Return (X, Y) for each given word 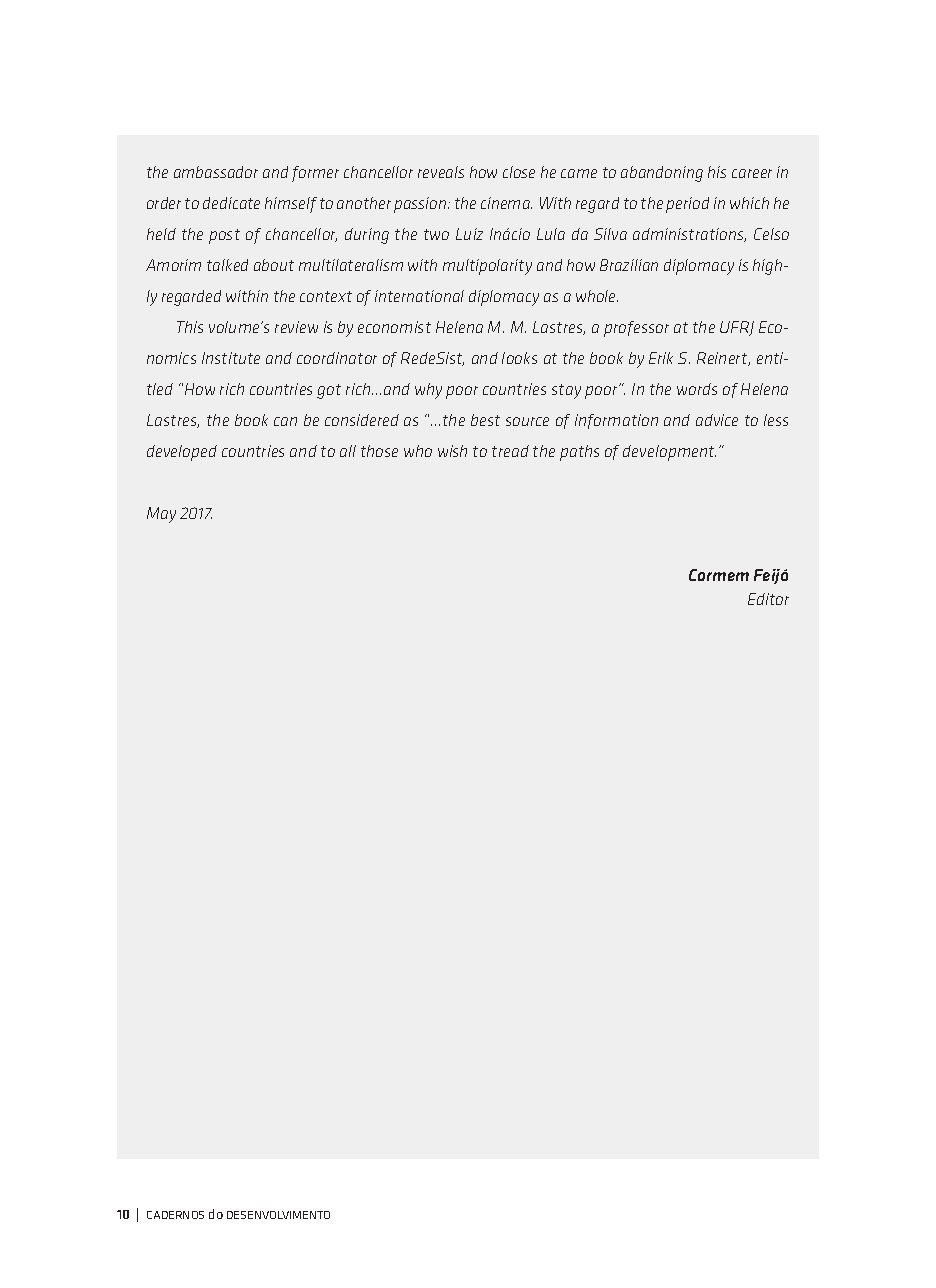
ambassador (216, 172)
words (697, 389)
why (428, 391)
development (669, 453)
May (161, 515)
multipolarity (487, 267)
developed (182, 453)
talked (227, 265)
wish (452, 451)
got (329, 391)
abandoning (662, 174)
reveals (441, 172)
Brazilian (629, 265)
